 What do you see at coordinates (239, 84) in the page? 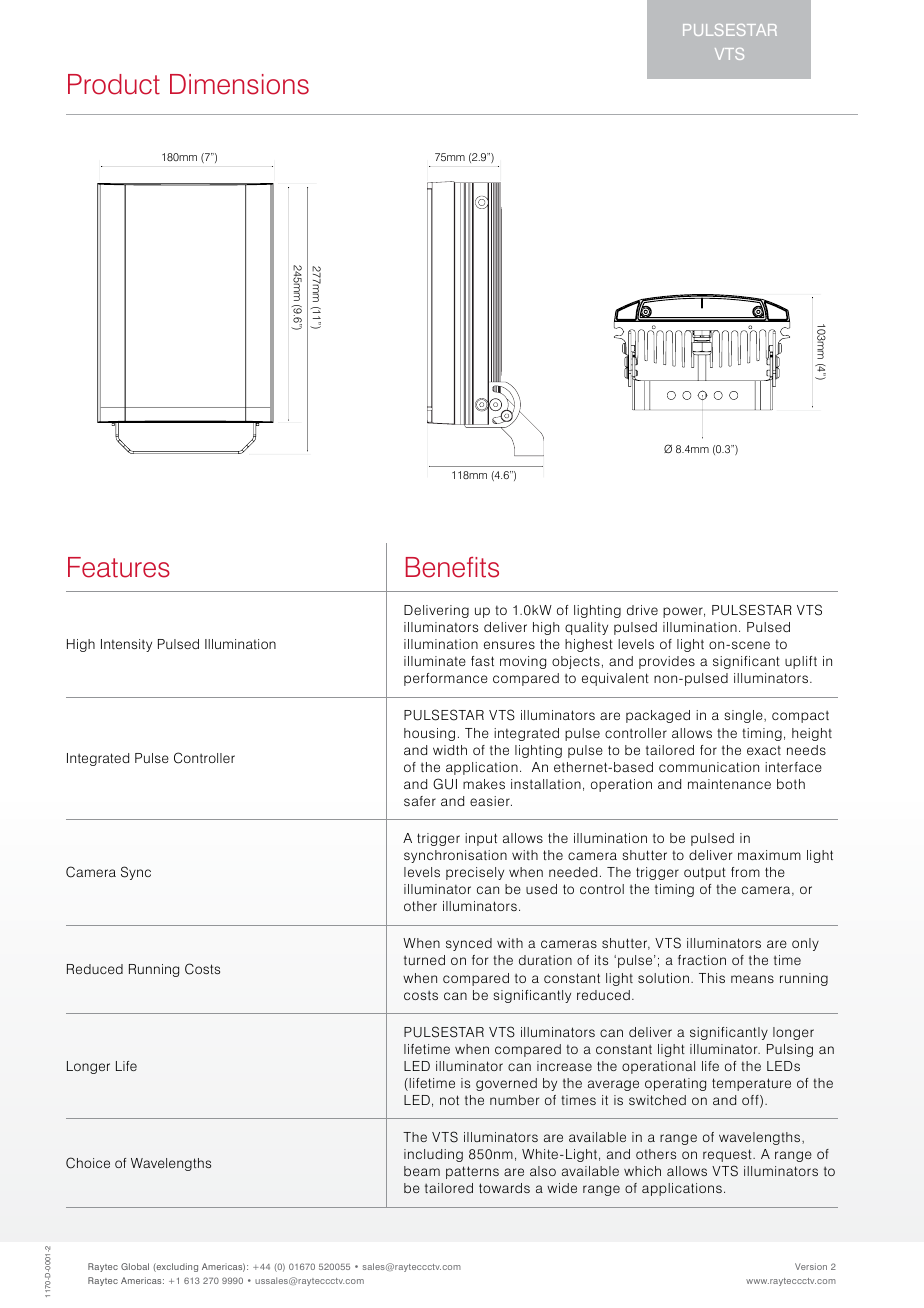
I see `Dimensions` at bounding box center [239, 84].
